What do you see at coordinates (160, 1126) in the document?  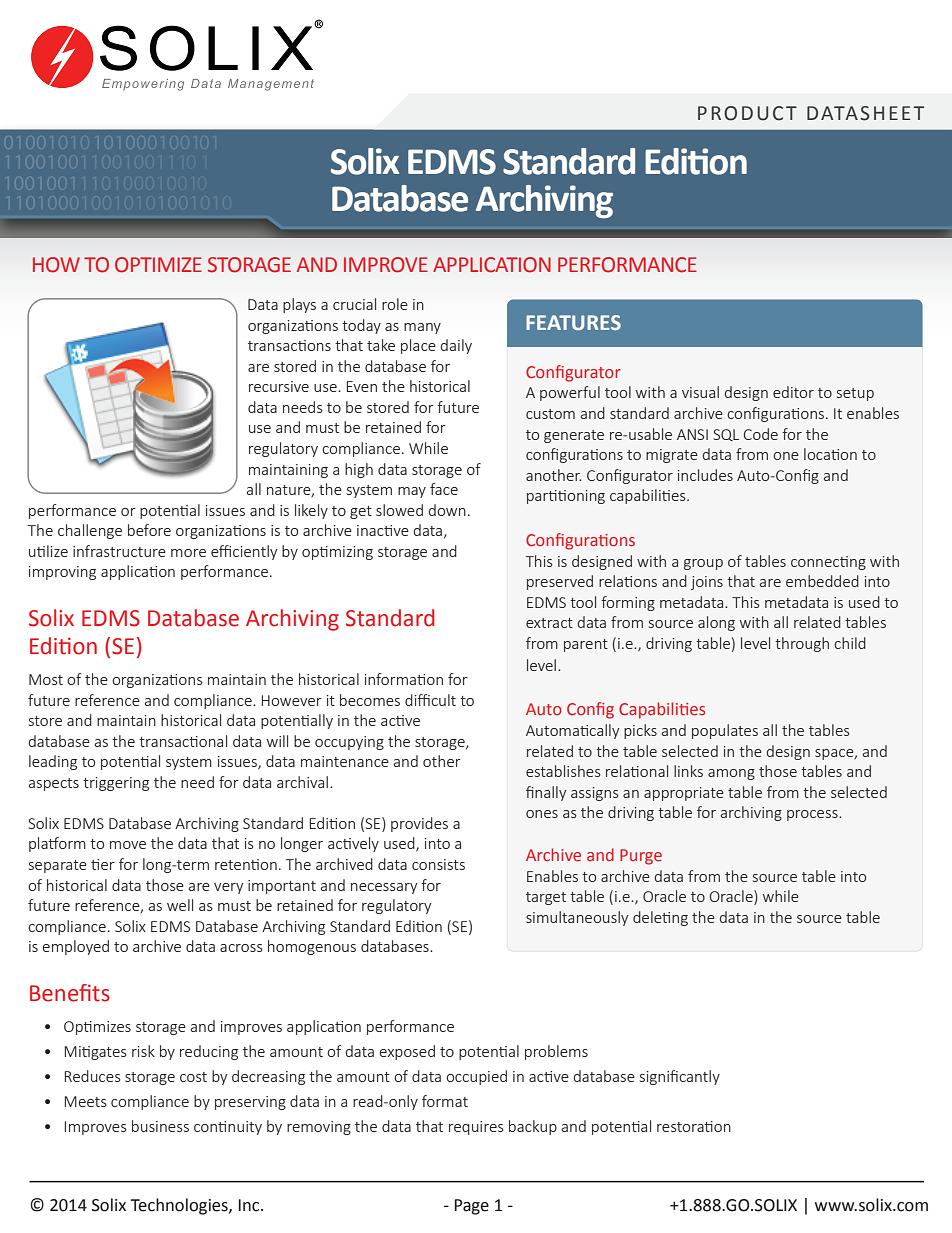 I see `business` at bounding box center [160, 1126].
